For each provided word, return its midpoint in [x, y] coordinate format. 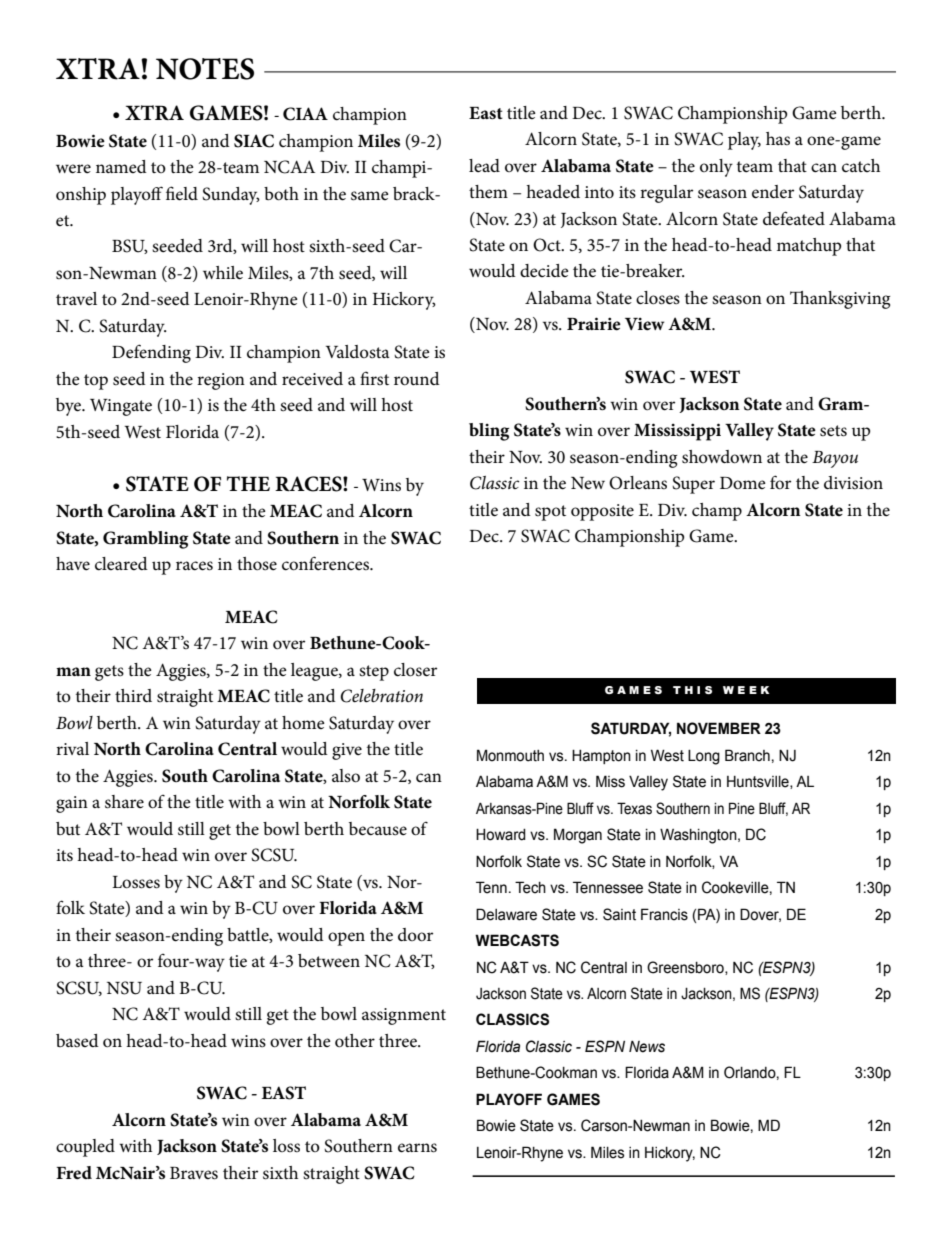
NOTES [205, 69]
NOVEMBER [719, 728]
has [778, 139]
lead [484, 165]
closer [415, 670]
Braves [194, 1173]
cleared [121, 564]
